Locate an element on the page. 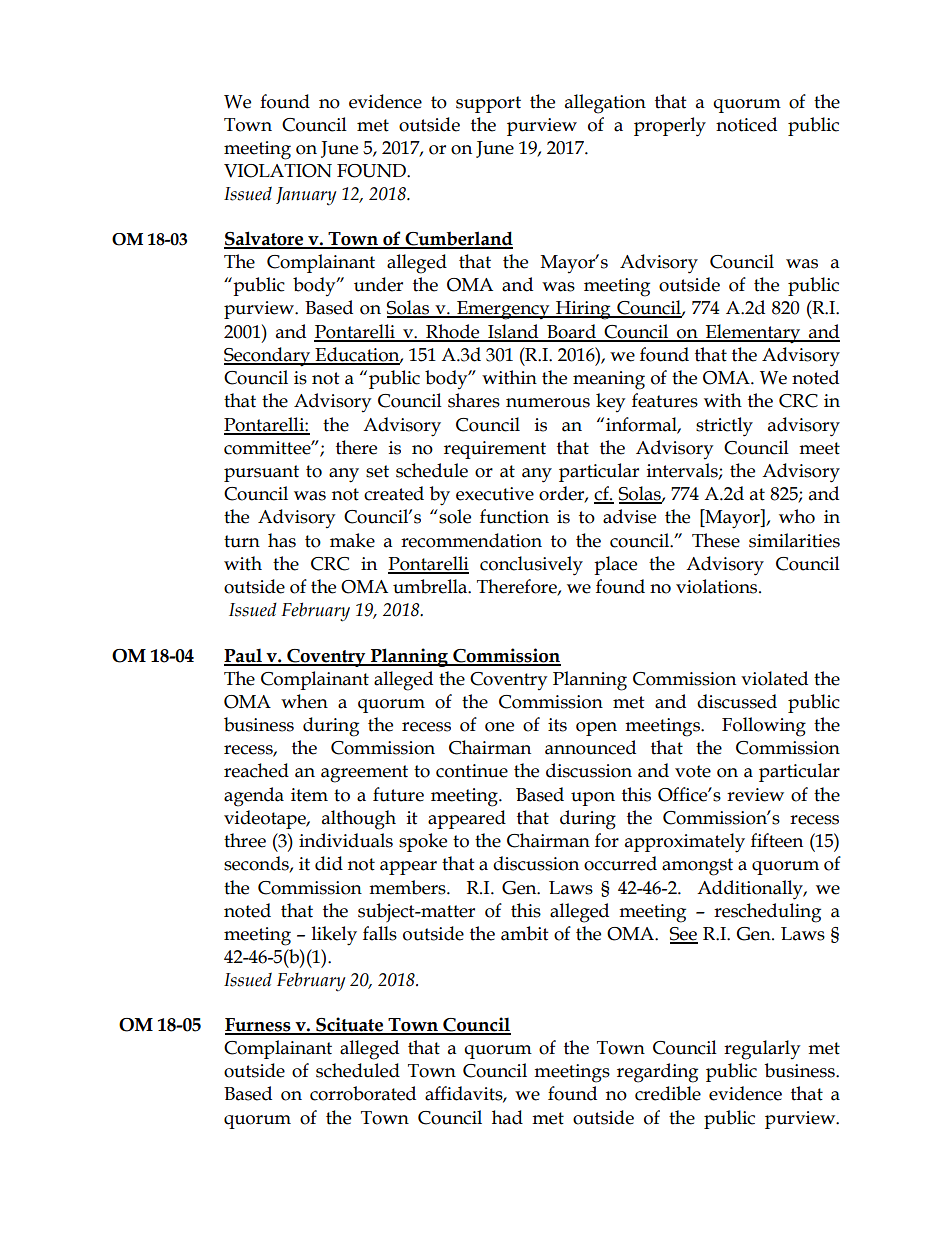 The image size is (952, 1233). had is located at coordinates (507, 1117).
